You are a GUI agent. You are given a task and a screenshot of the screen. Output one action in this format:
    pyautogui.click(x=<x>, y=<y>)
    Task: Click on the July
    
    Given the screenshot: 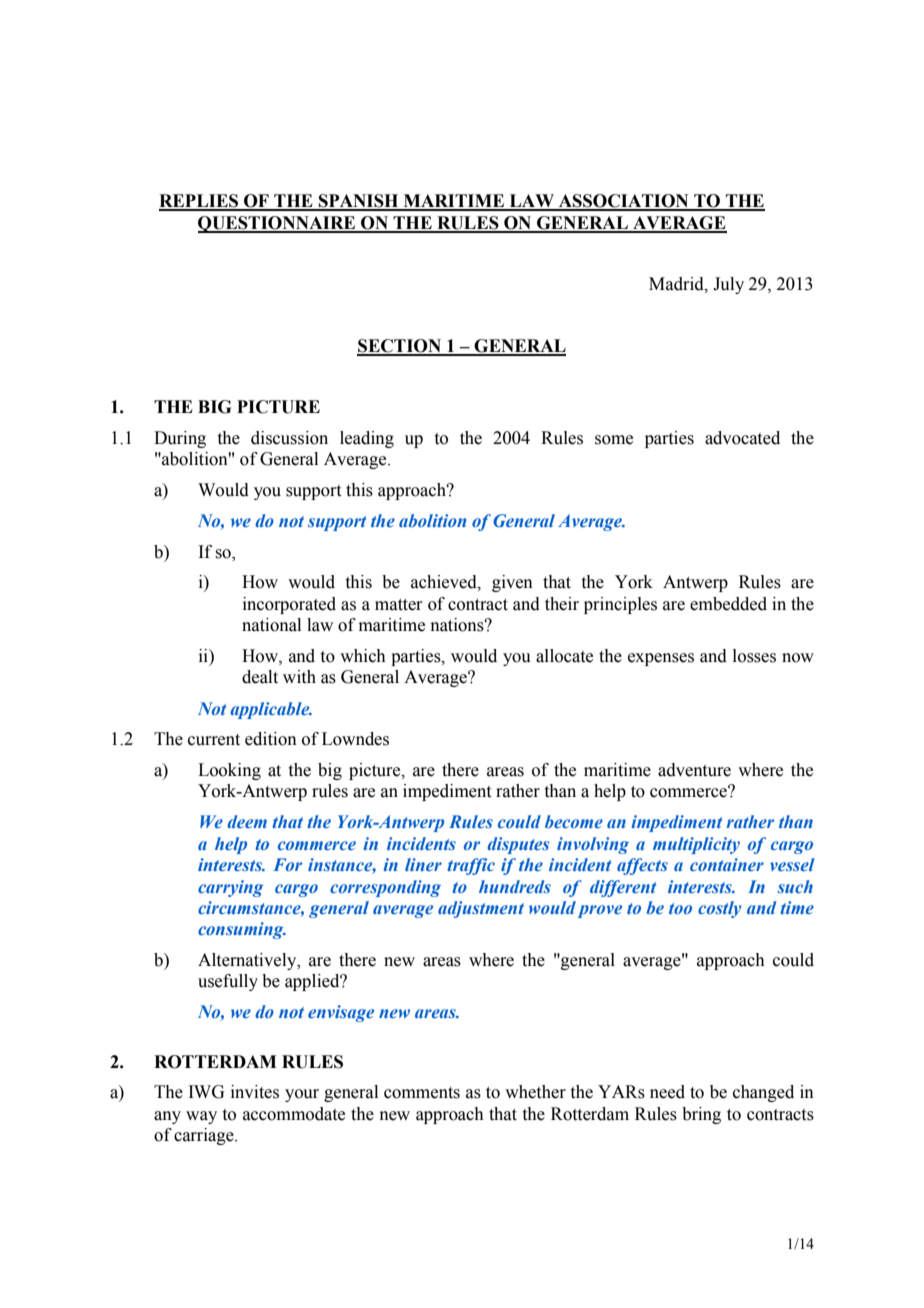 What is the action you would take?
    pyautogui.click(x=728, y=285)
